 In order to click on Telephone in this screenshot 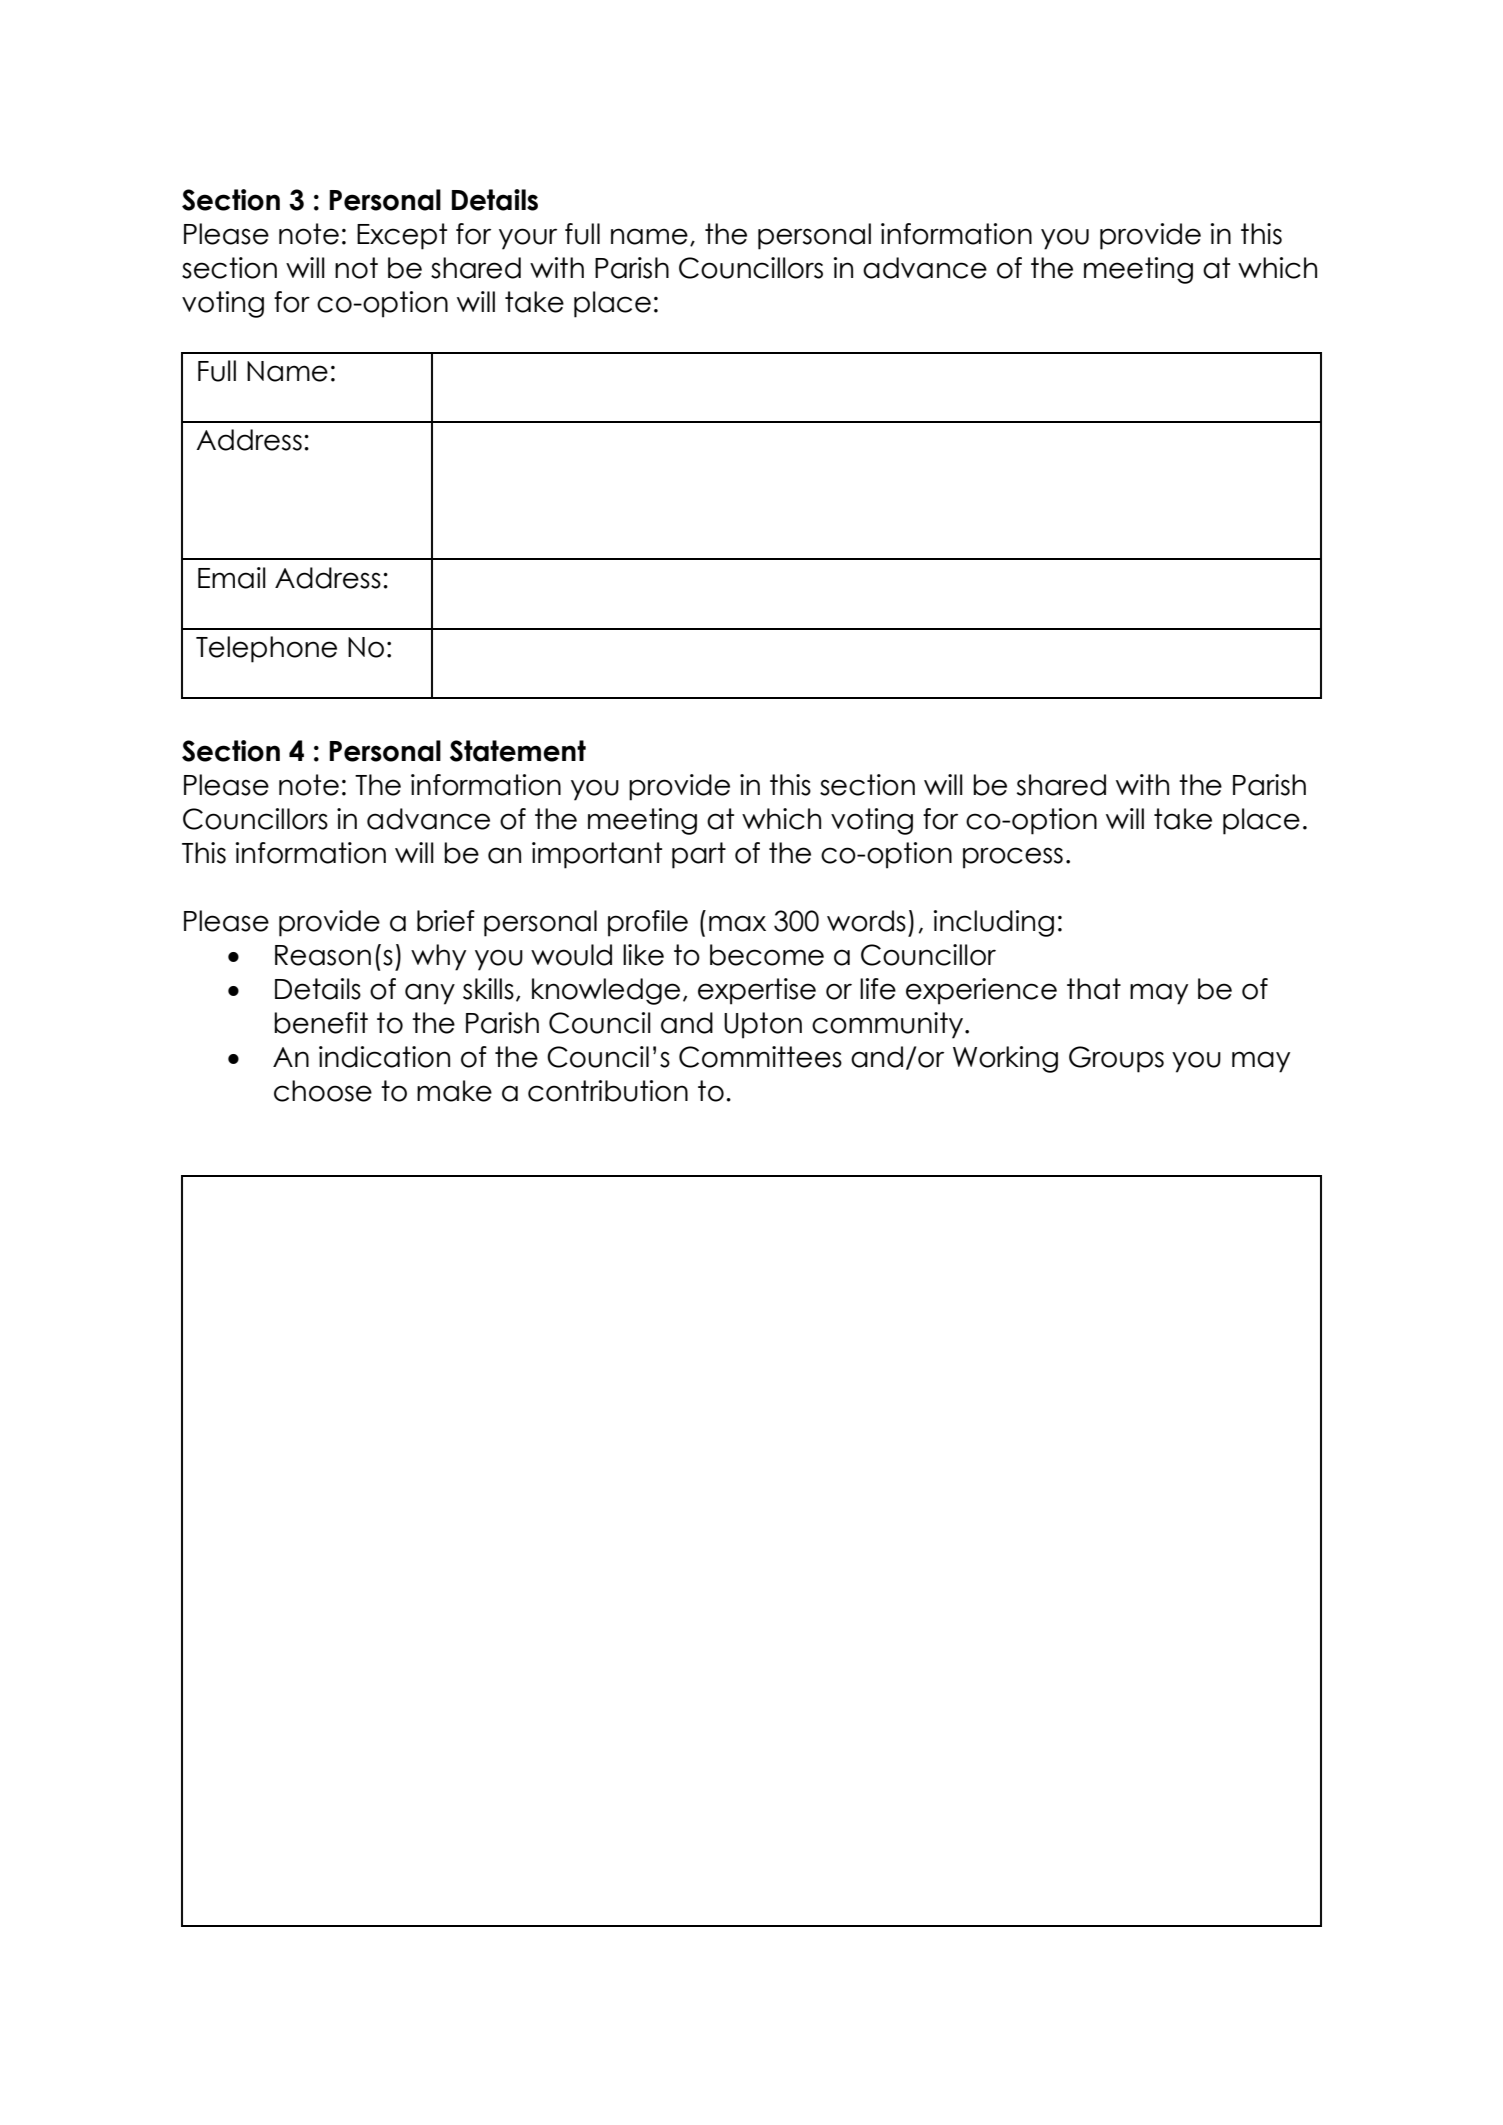, I will do `click(266, 649)`.
